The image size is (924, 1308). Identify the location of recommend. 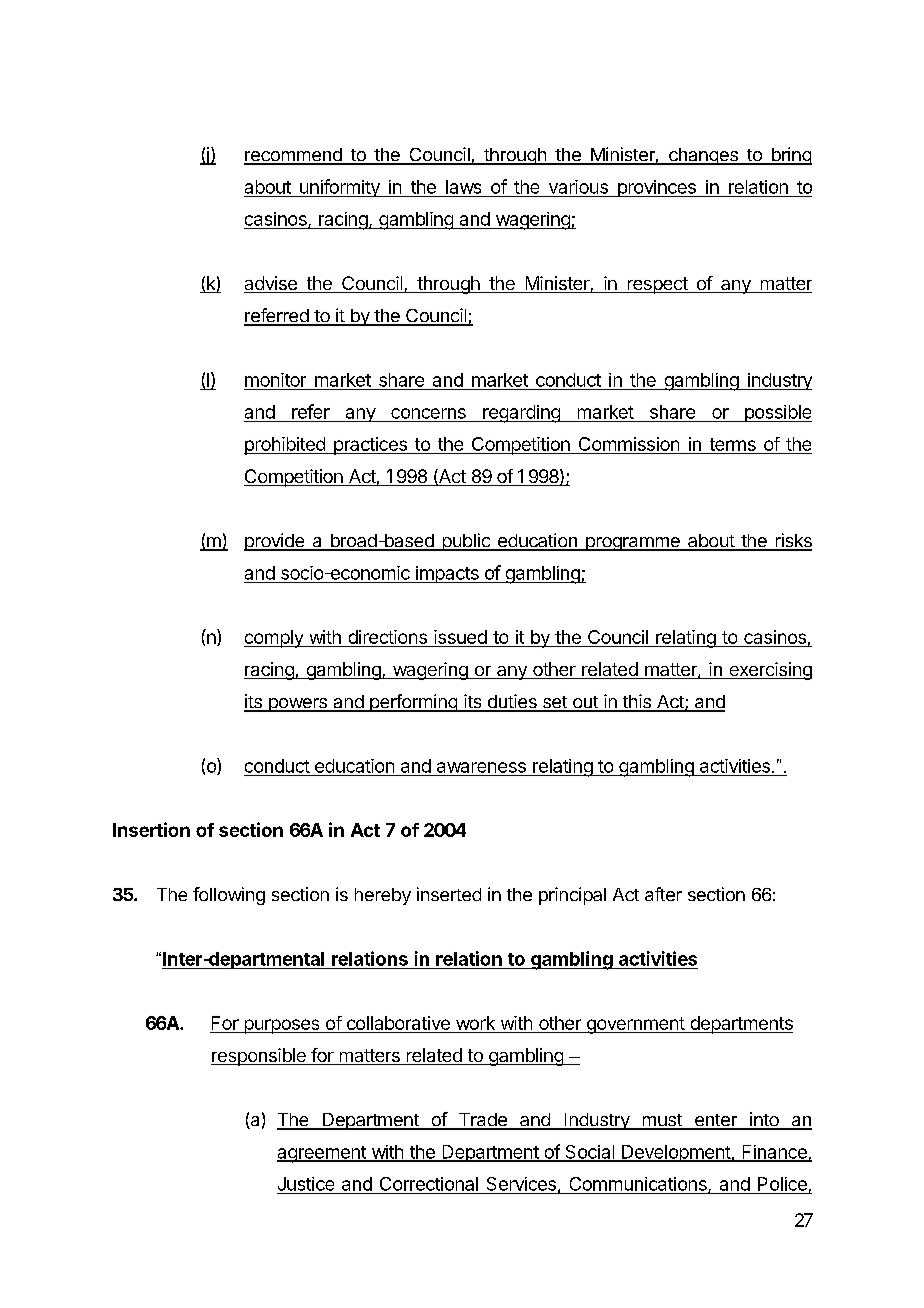
(294, 156).
